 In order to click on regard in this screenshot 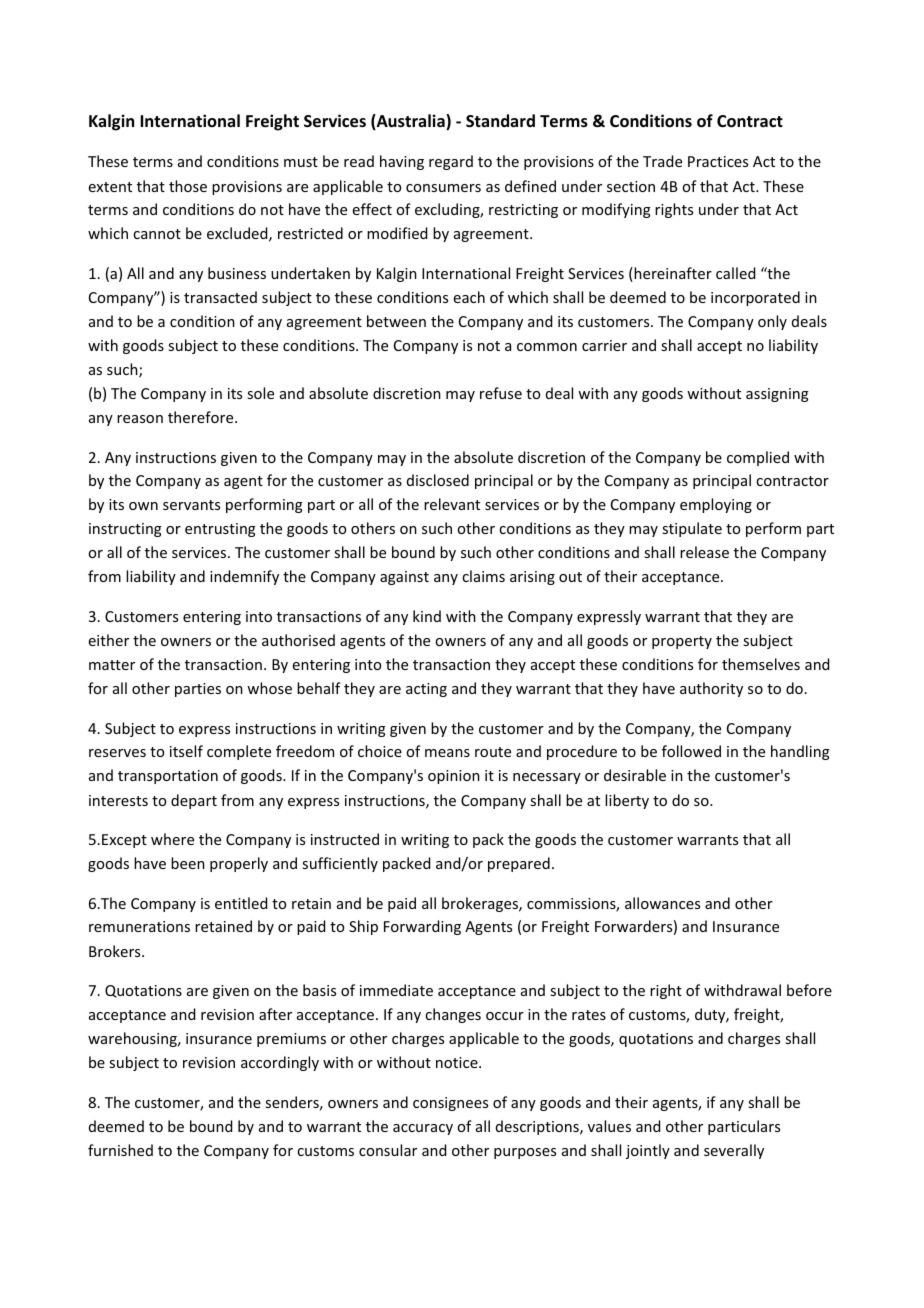, I will do `click(451, 162)`.
